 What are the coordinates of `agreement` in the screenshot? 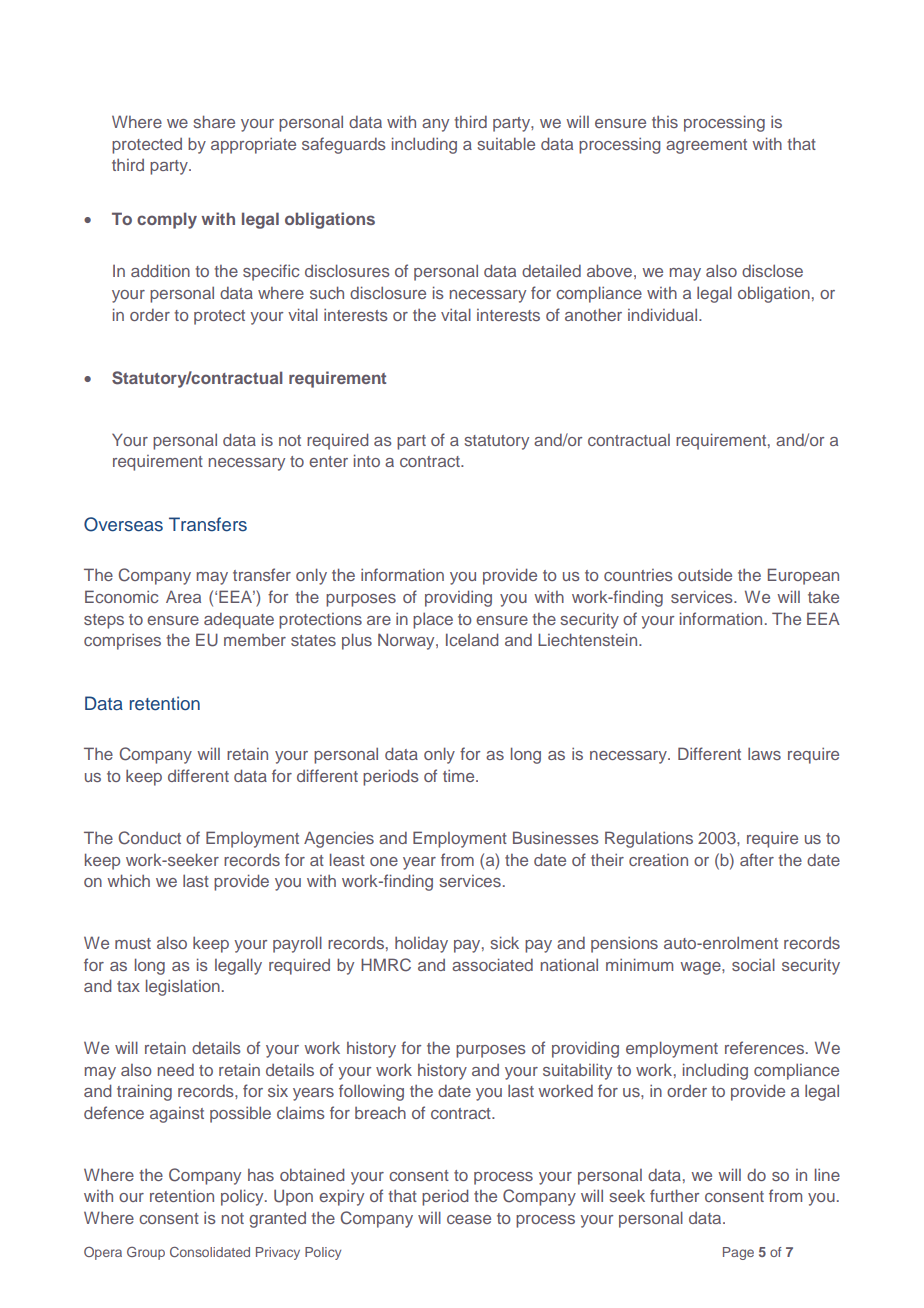 It's located at (706, 146).
